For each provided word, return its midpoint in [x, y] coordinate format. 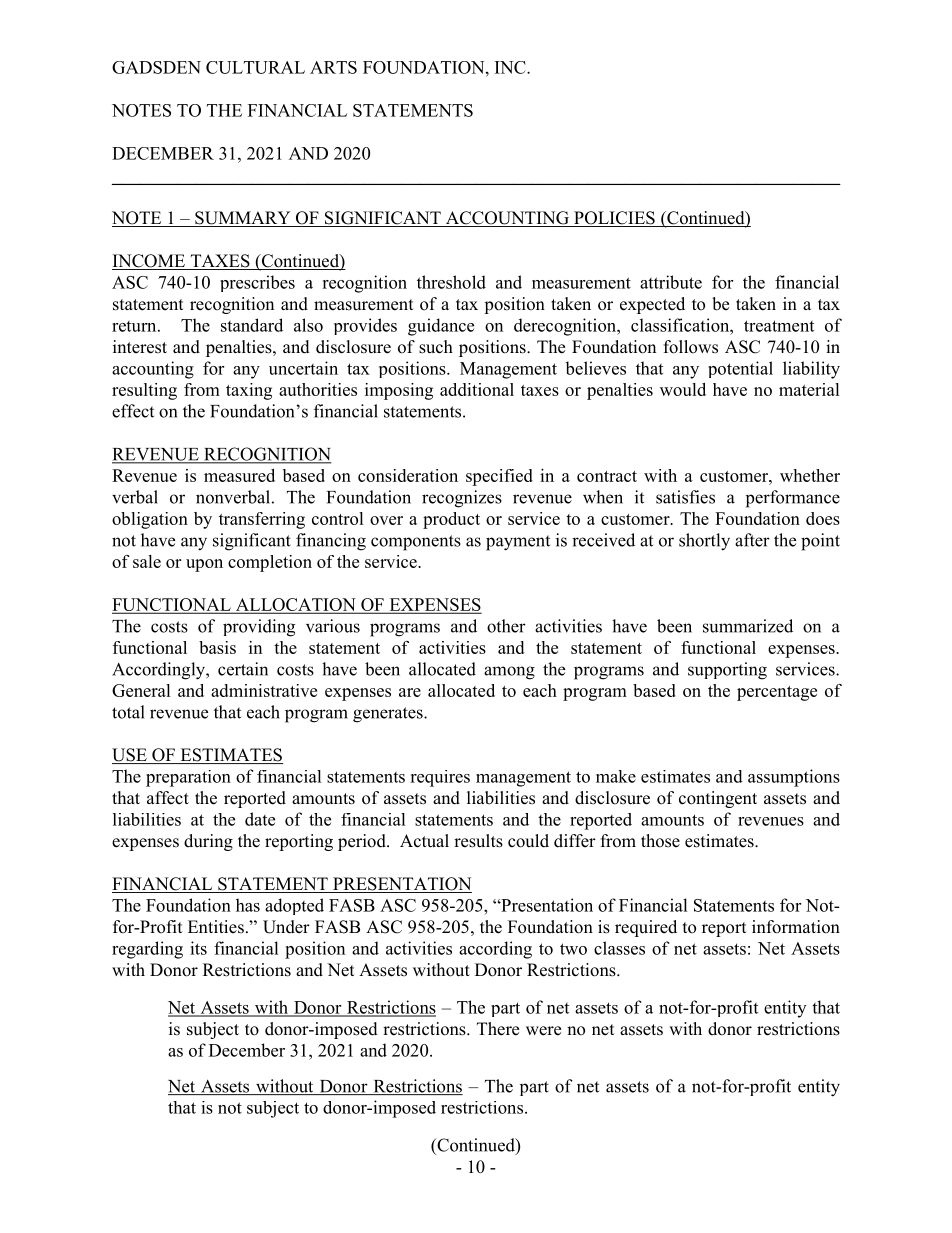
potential [740, 369]
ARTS [333, 67]
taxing [249, 391]
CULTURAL [255, 67]
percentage [777, 693]
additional [477, 389]
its [198, 948]
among [509, 673]
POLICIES [614, 219]
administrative [264, 690]
